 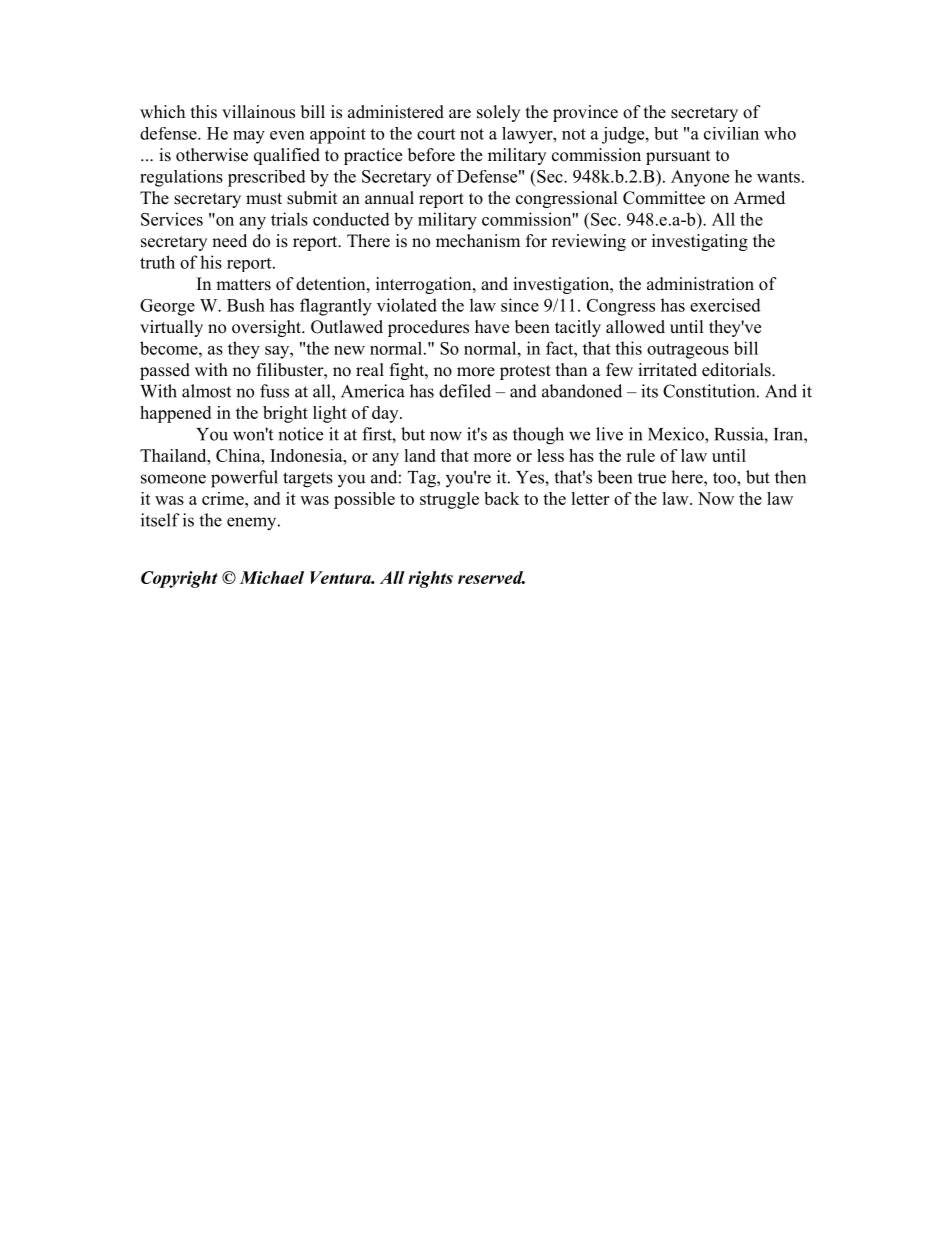 What do you see at coordinates (285, 414) in the screenshot?
I see `bright` at bounding box center [285, 414].
